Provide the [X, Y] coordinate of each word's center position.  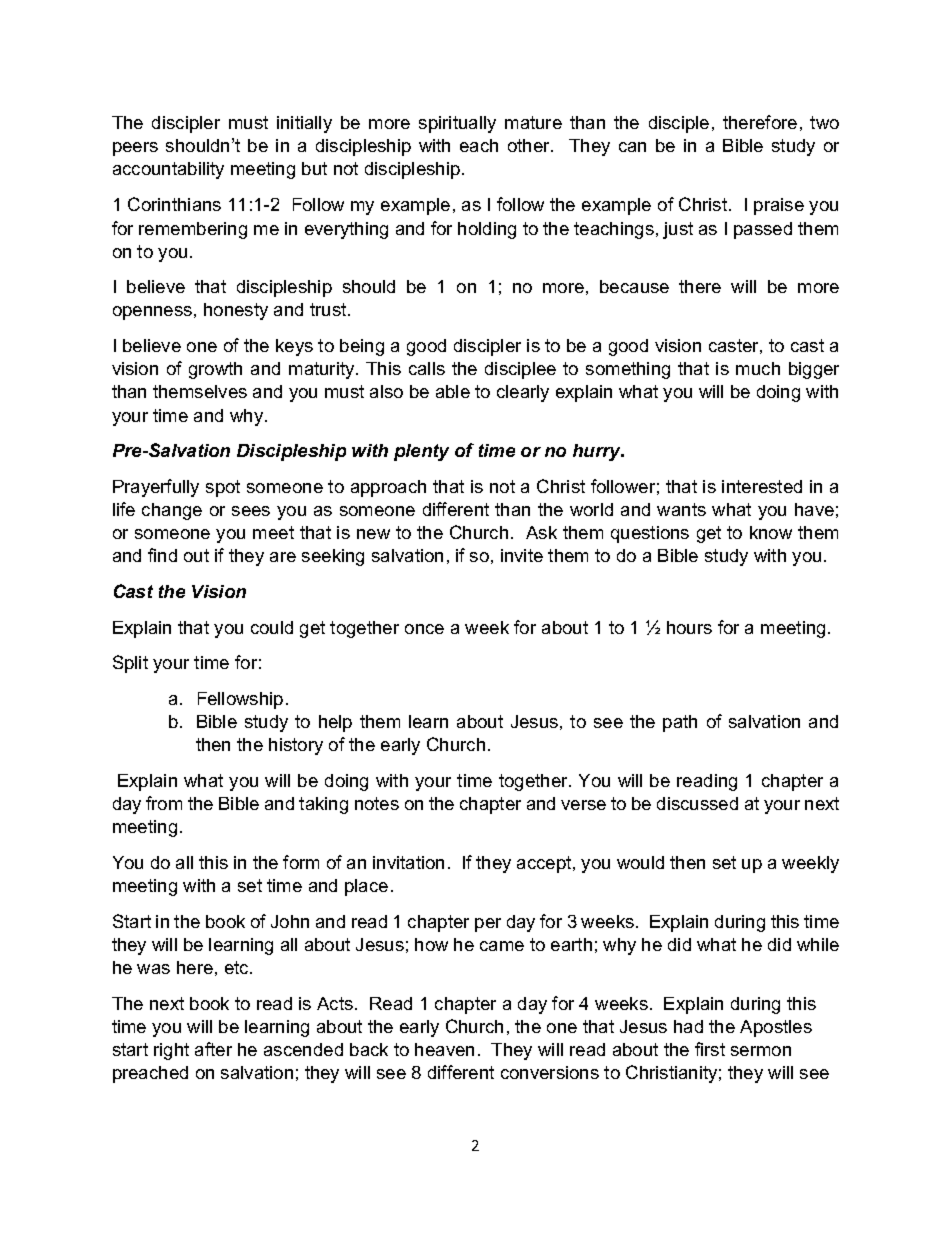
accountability [168, 170]
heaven [444, 1049]
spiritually [457, 124]
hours [689, 627]
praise [779, 206]
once [424, 629]
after [213, 1049]
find [162, 555]
